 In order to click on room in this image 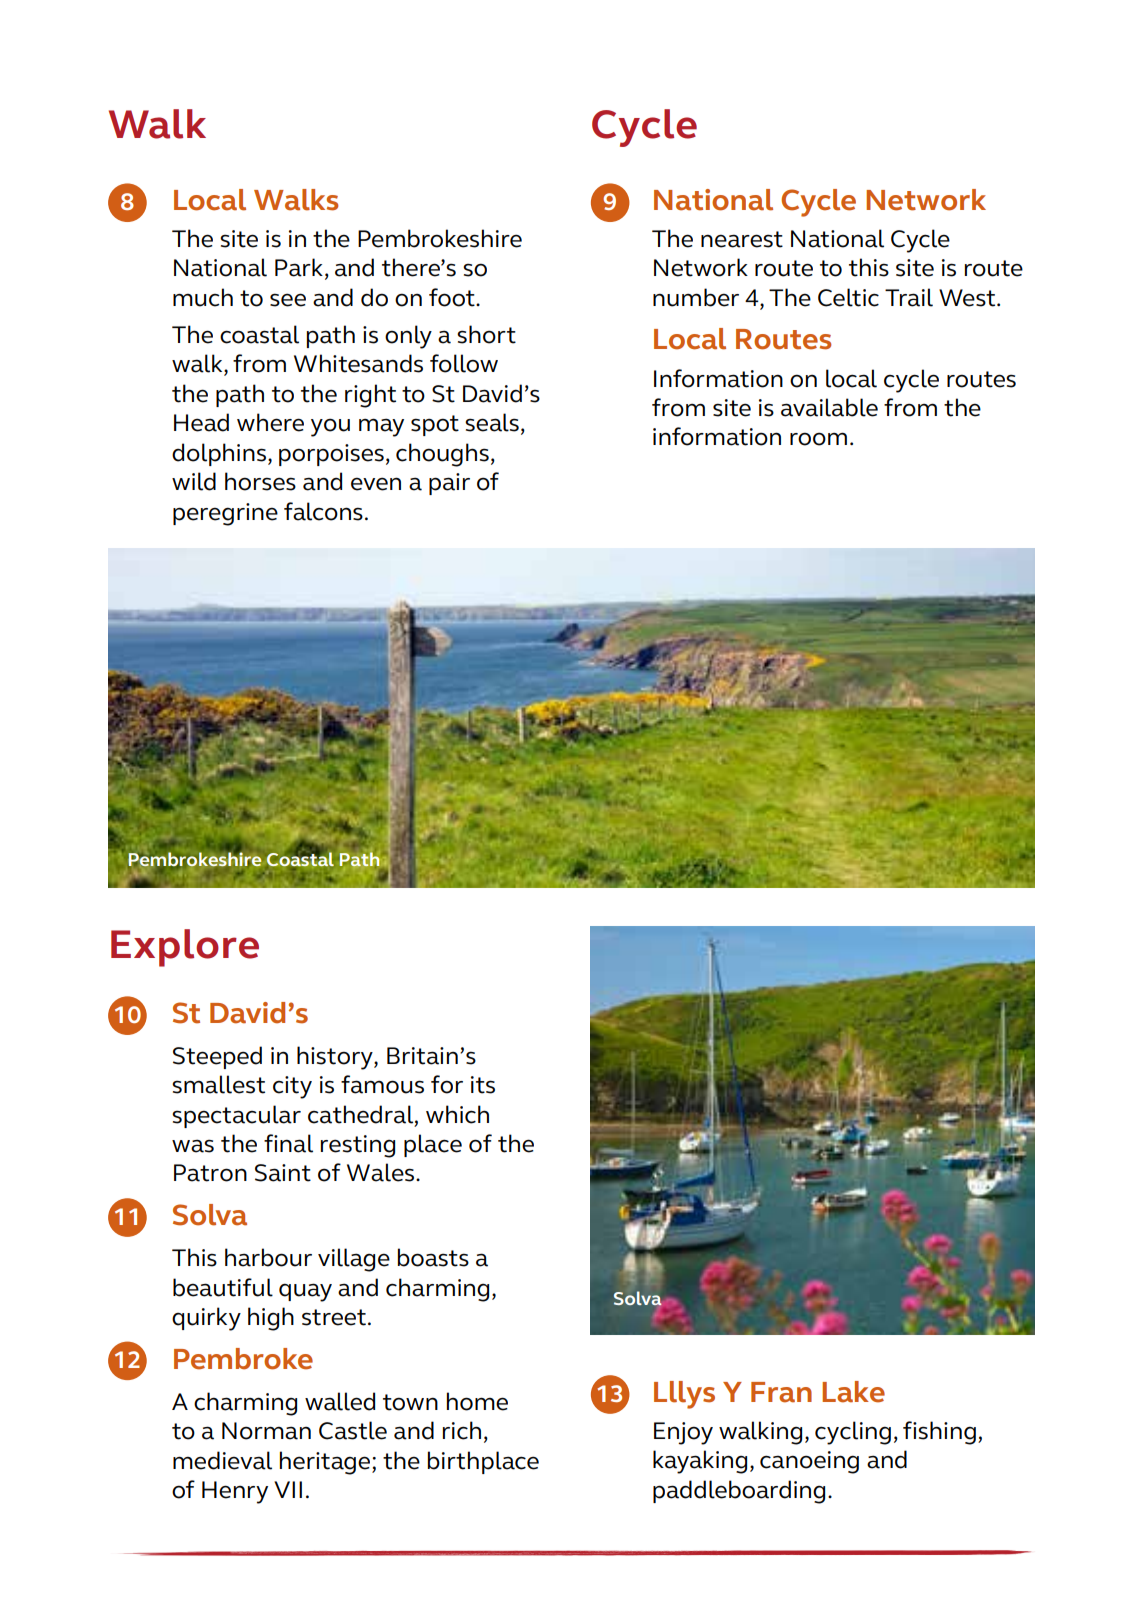, I will do `click(818, 439)`.
